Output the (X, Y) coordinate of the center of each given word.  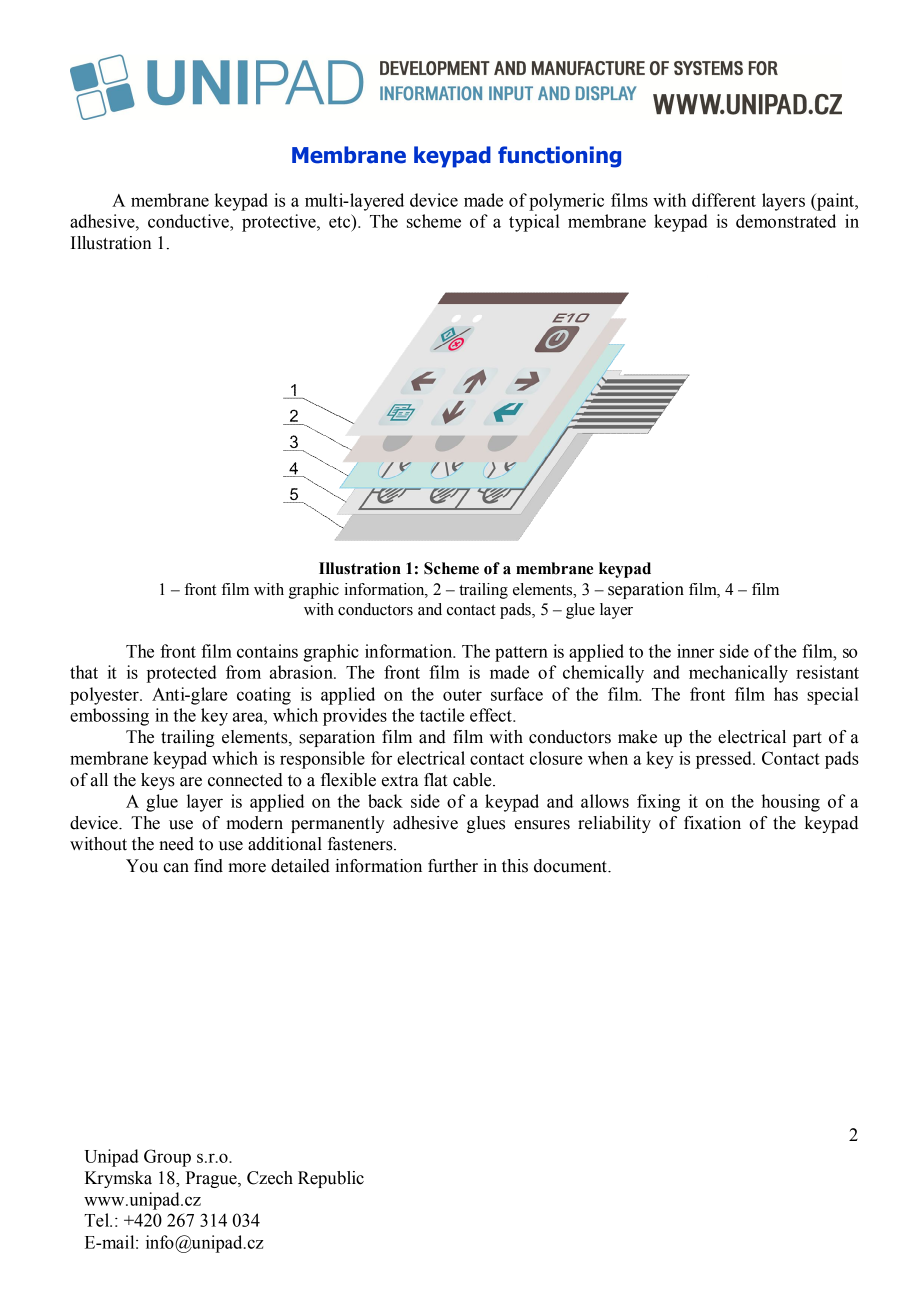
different (724, 200)
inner (695, 651)
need (176, 844)
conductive (189, 221)
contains (267, 651)
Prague (212, 1179)
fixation (712, 823)
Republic (331, 1179)
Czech (270, 1178)
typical (534, 223)
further (453, 866)
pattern (521, 654)
